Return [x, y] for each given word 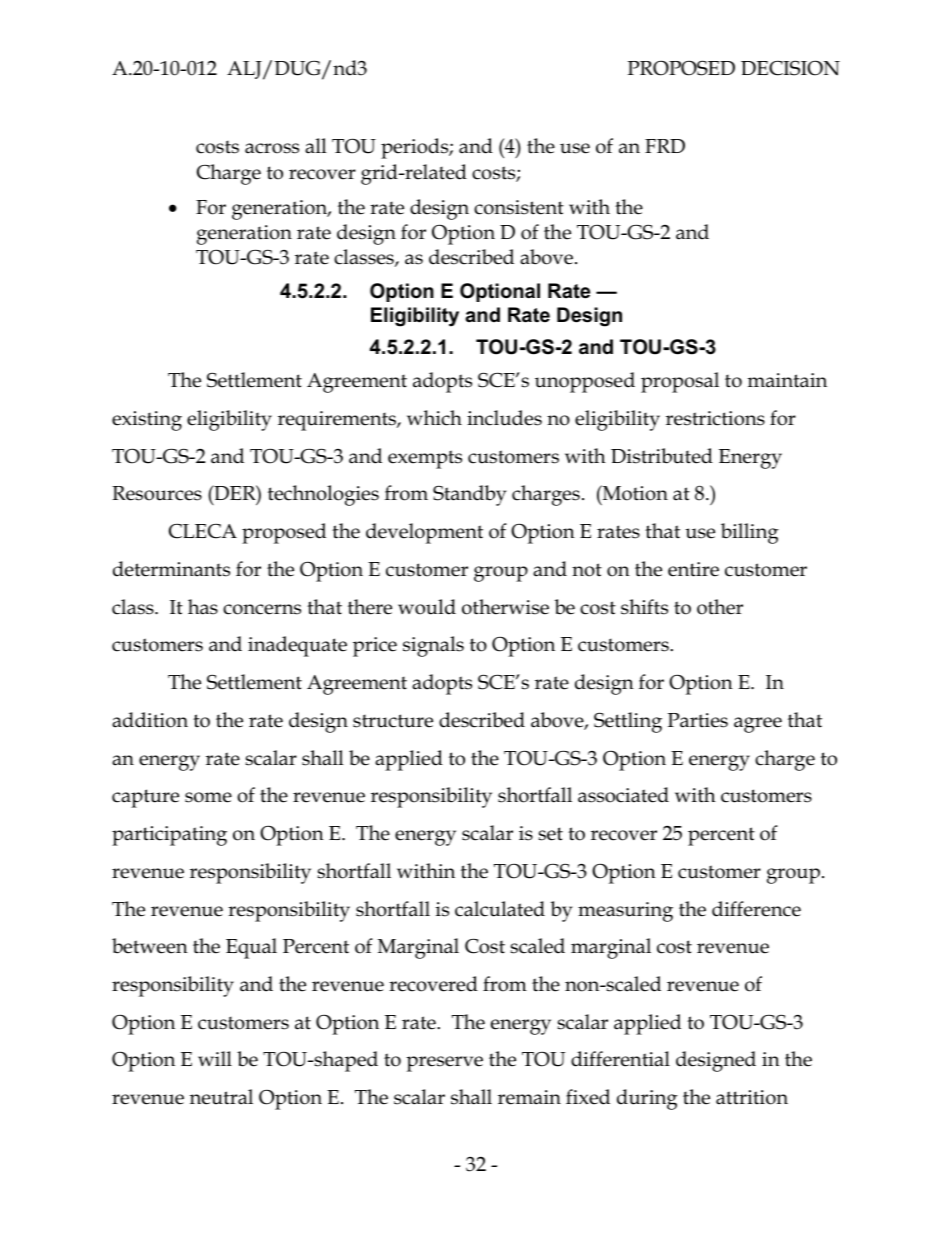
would [427, 607]
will [215, 1058]
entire [693, 569]
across [272, 148]
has [203, 607]
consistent [519, 207]
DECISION [790, 68]
